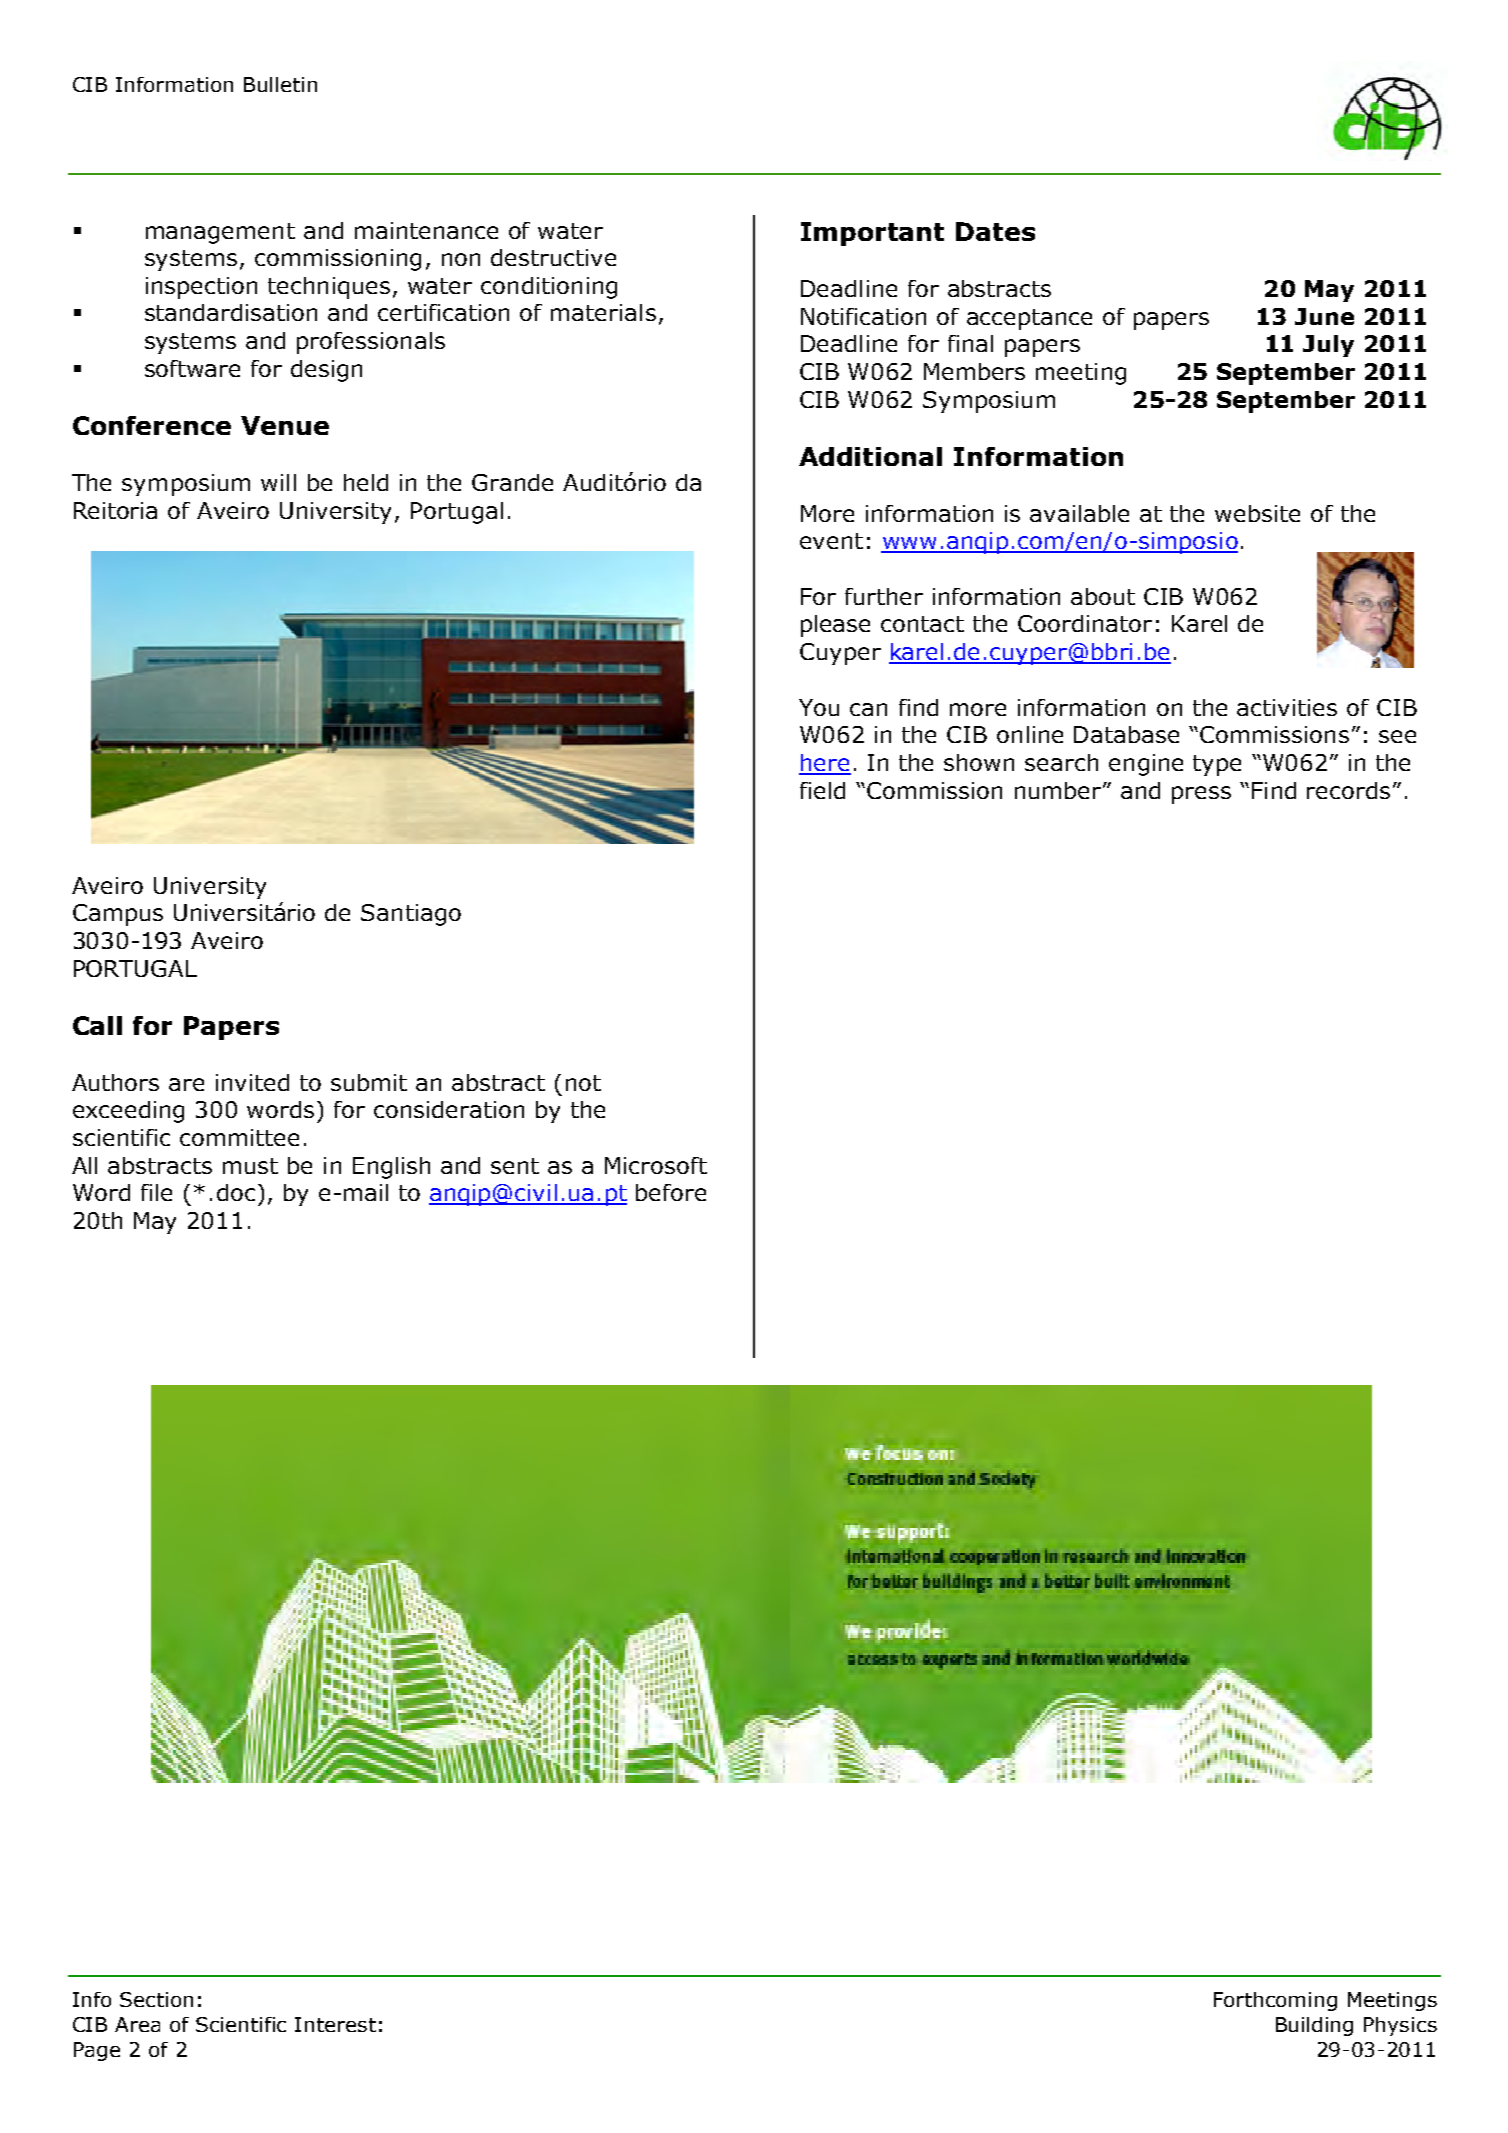 This screenshot has height=2133, width=1508. I want to click on Interest, so click(335, 2024).
